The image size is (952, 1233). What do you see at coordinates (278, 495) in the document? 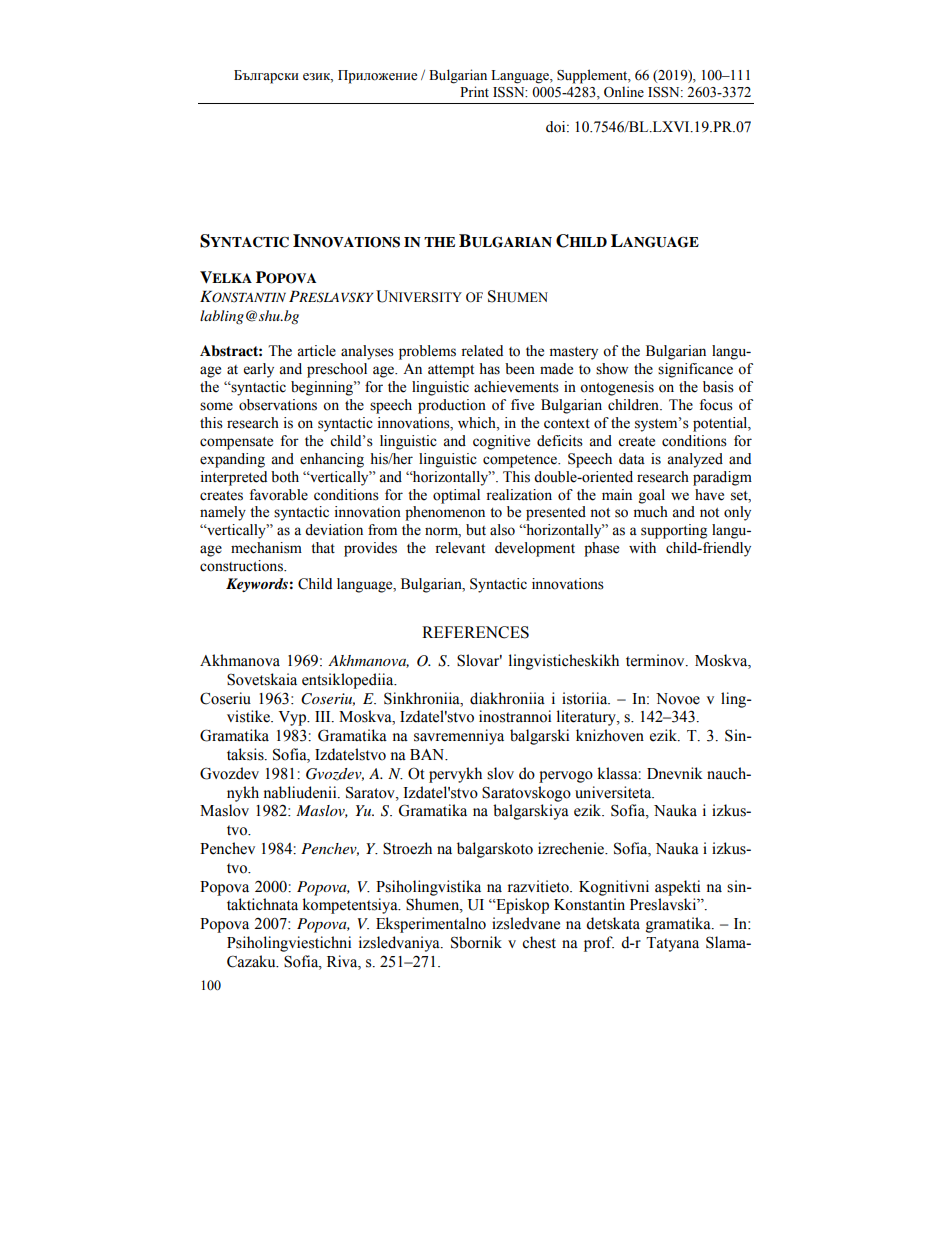
I see `favorable` at bounding box center [278, 495].
